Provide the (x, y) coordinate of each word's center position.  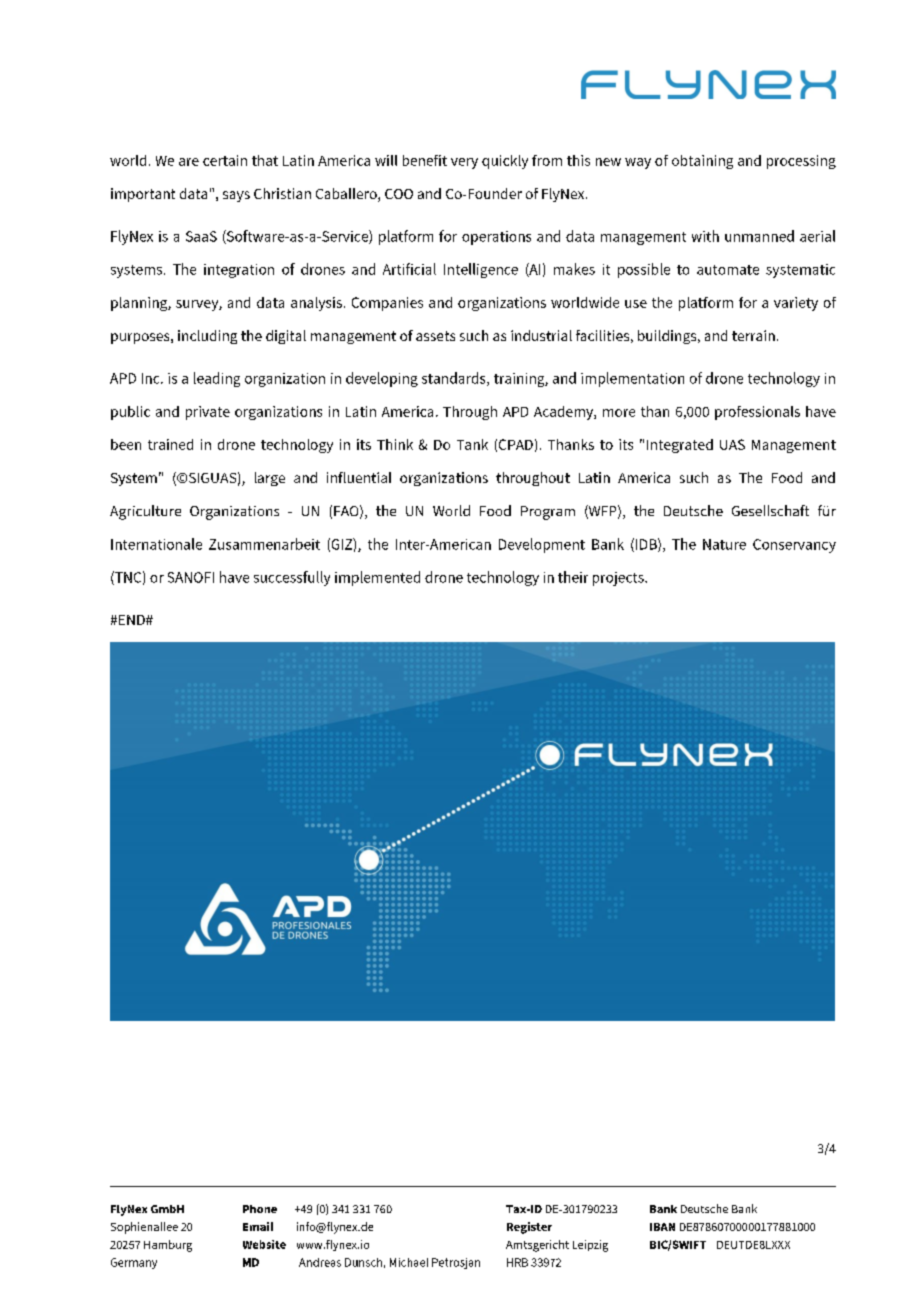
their (573, 577)
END (133, 620)
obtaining (702, 162)
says (236, 196)
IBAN (662, 1227)
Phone (260, 1209)
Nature (724, 544)
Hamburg (168, 1246)
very (464, 163)
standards (455, 379)
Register (529, 1228)
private (208, 413)
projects (619, 579)
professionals (757, 413)
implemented (377, 578)
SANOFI (191, 577)
